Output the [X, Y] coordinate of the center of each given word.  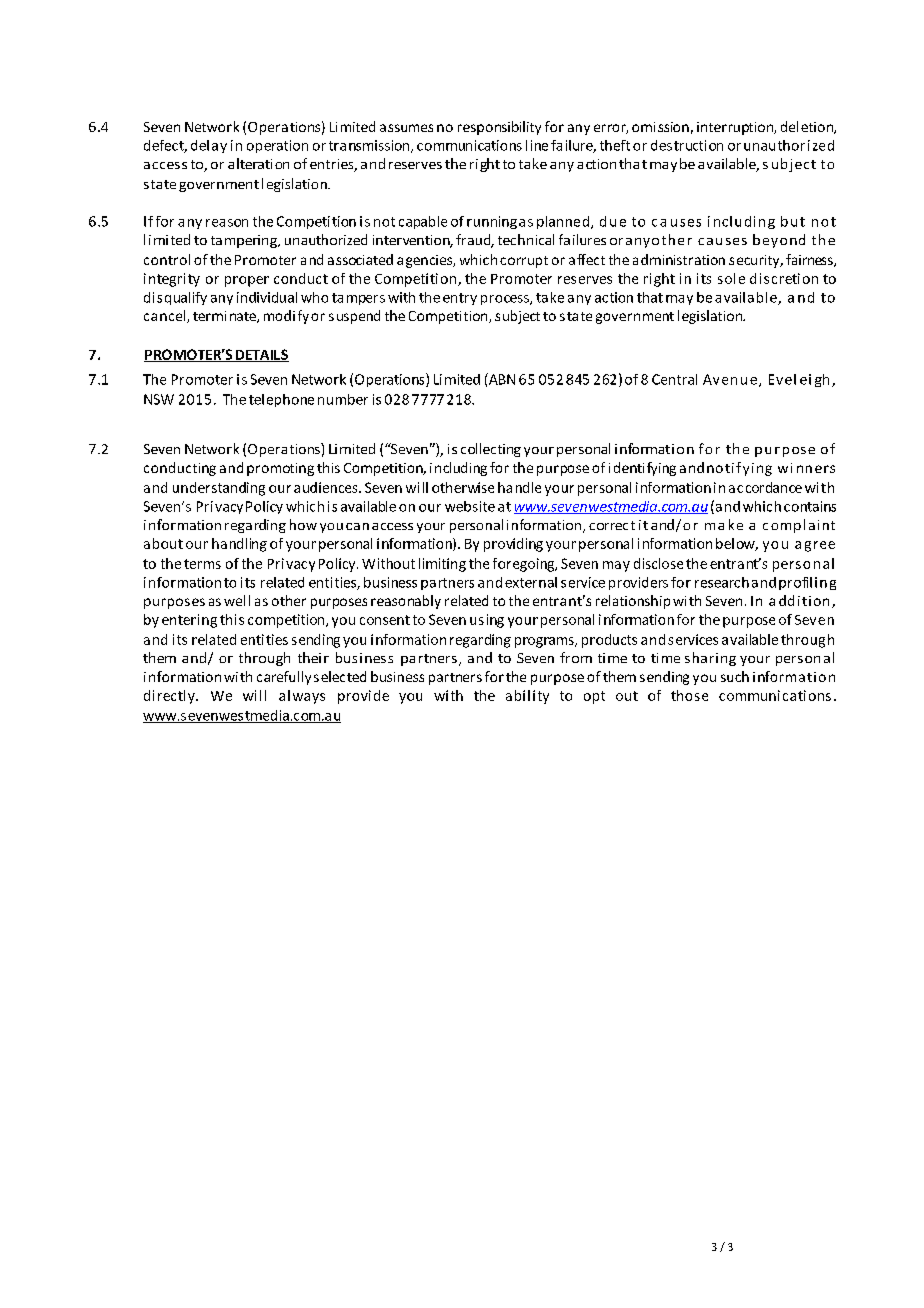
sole [731, 278]
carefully [284, 678]
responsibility [499, 128]
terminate [225, 317]
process [506, 300]
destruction [687, 145]
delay [209, 146]
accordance [765, 487]
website [470, 506]
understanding [219, 489]
